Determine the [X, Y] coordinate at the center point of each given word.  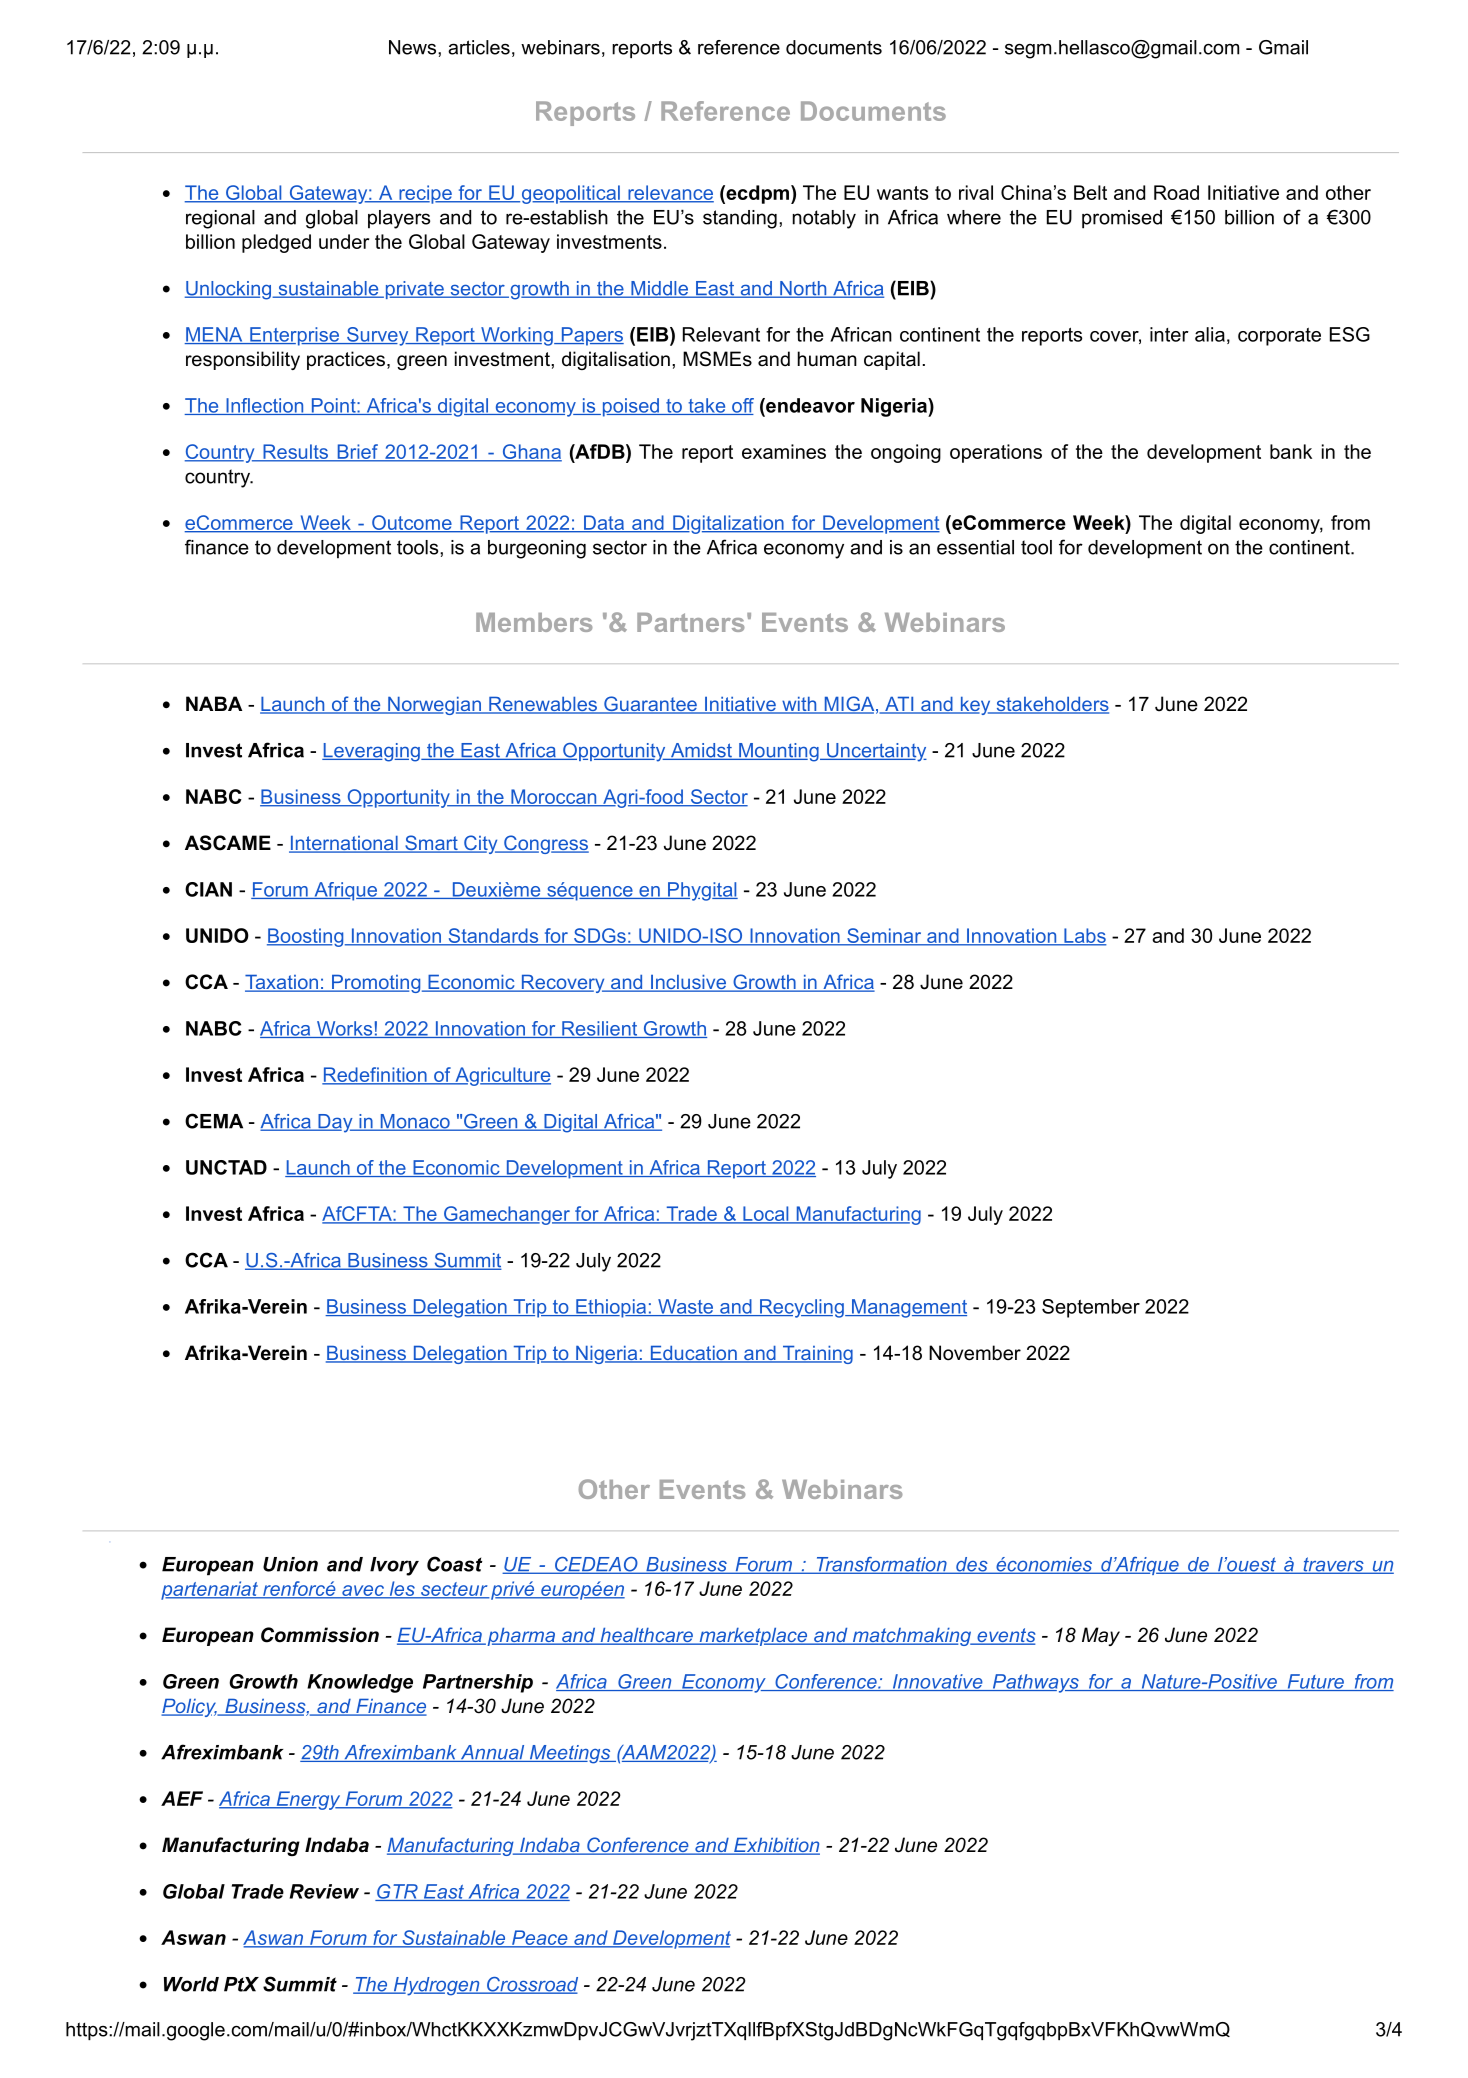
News [414, 47]
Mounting [779, 752]
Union [290, 1564]
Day [335, 1123]
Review [324, 1891]
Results [295, 452]
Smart [431, 844]
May [1101, 1636]
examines [784, 451]
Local [766, 1215]
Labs [1084, 936]
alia [1210, 334]
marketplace [753, 1637]
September [1091, 1308]
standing [740, 219]
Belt [1090, 192]
